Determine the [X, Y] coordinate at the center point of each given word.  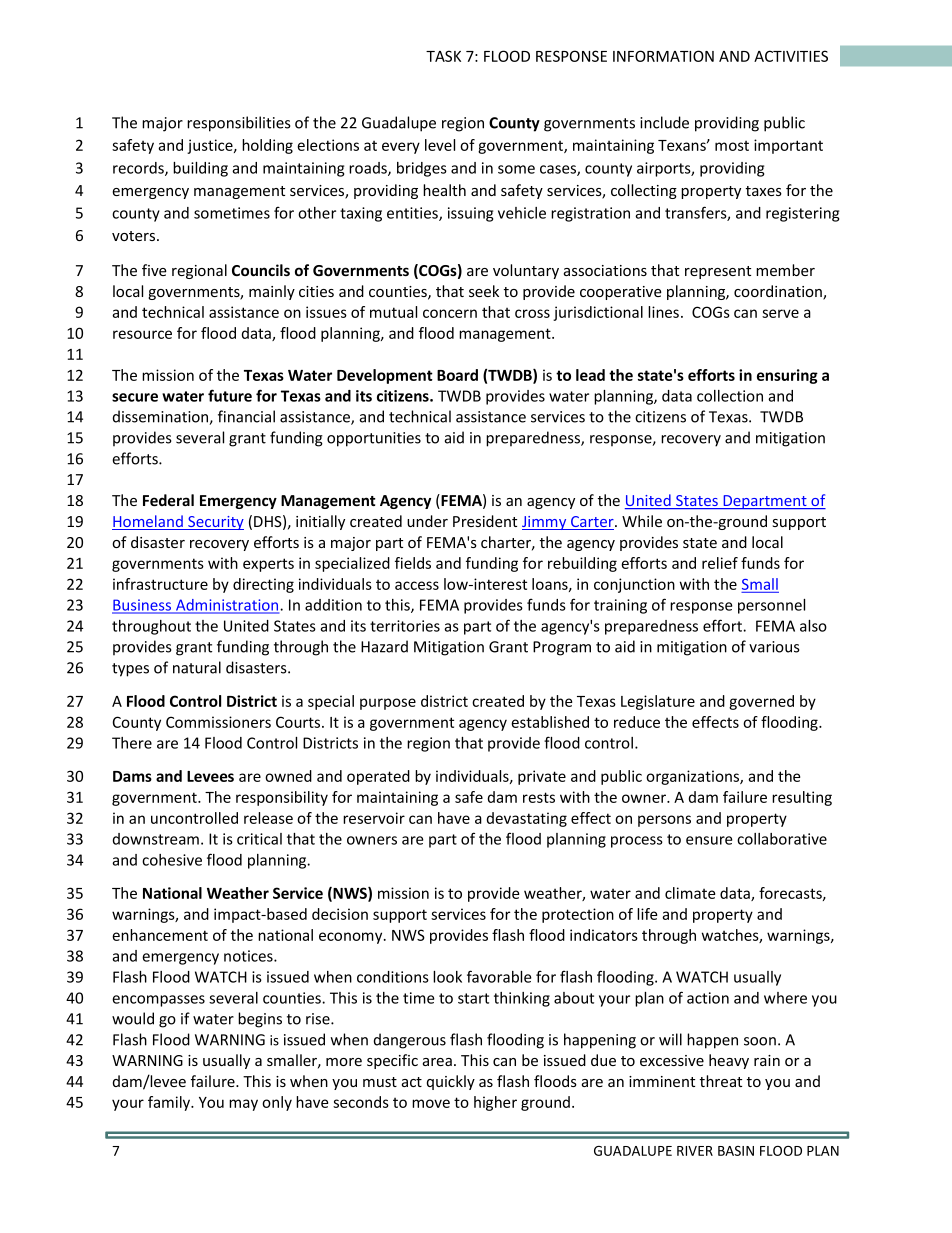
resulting [802, 798]
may [243, 1105]
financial [246, 416]
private [542, 777]
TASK [443, 56]
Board [457, 375]
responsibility [282, 798]
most [732, 146]
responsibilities [239, 124]
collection [730, 396]
